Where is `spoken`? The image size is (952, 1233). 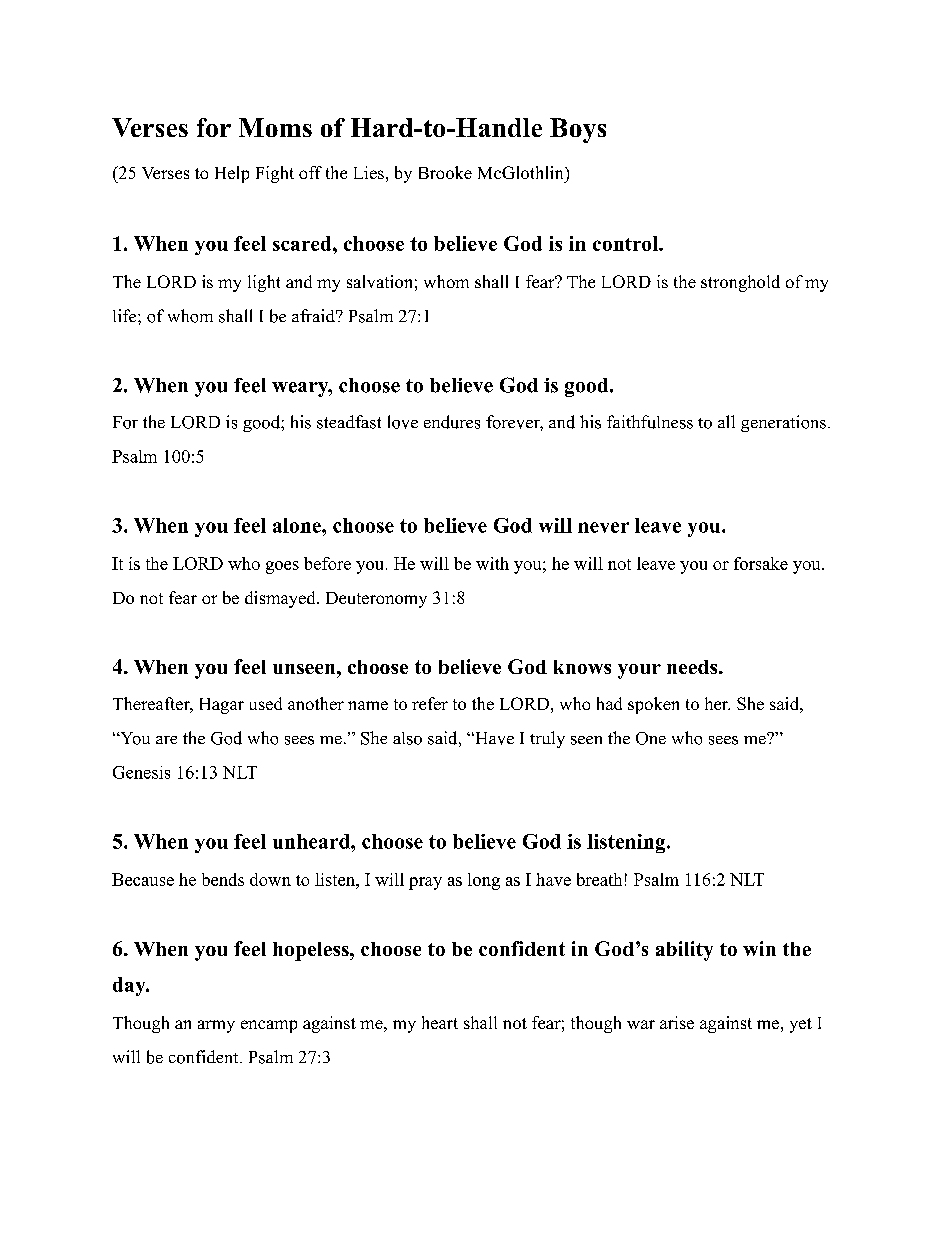 spoken is located at coordinates (653, 705).
